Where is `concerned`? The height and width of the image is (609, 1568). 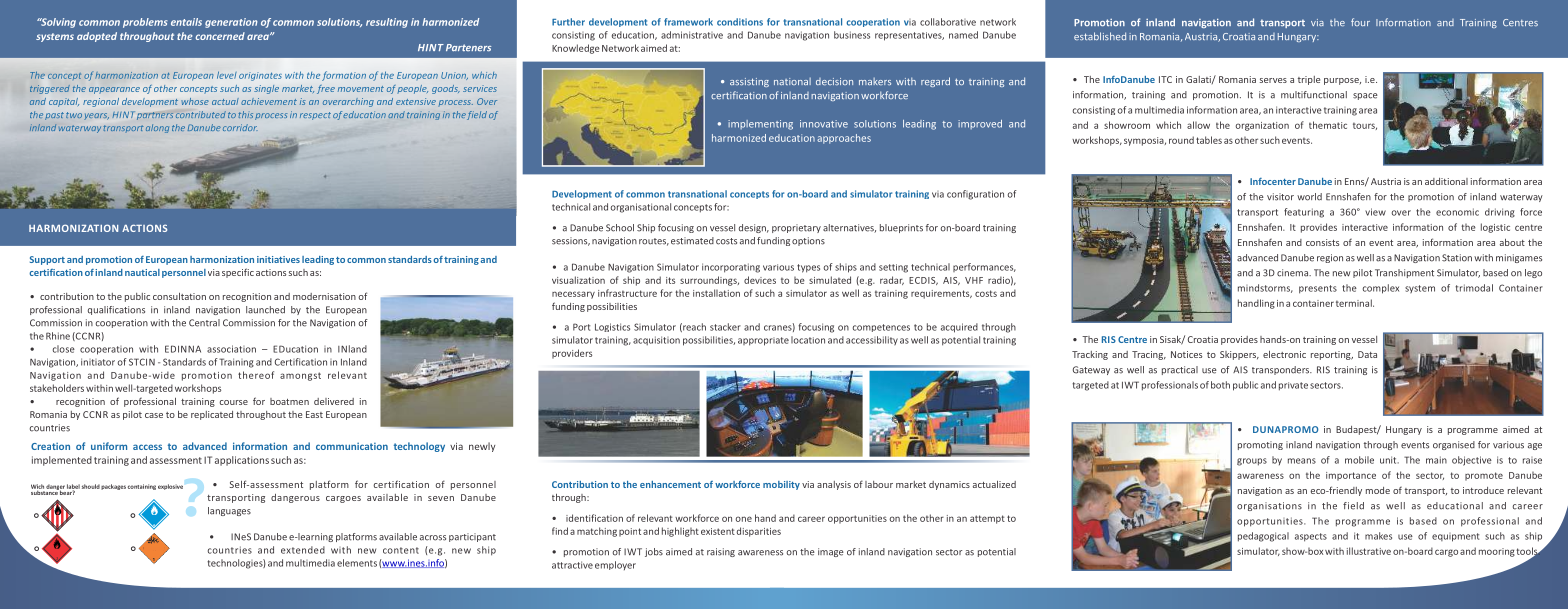 concerned is located at coordinates (220, 36).
